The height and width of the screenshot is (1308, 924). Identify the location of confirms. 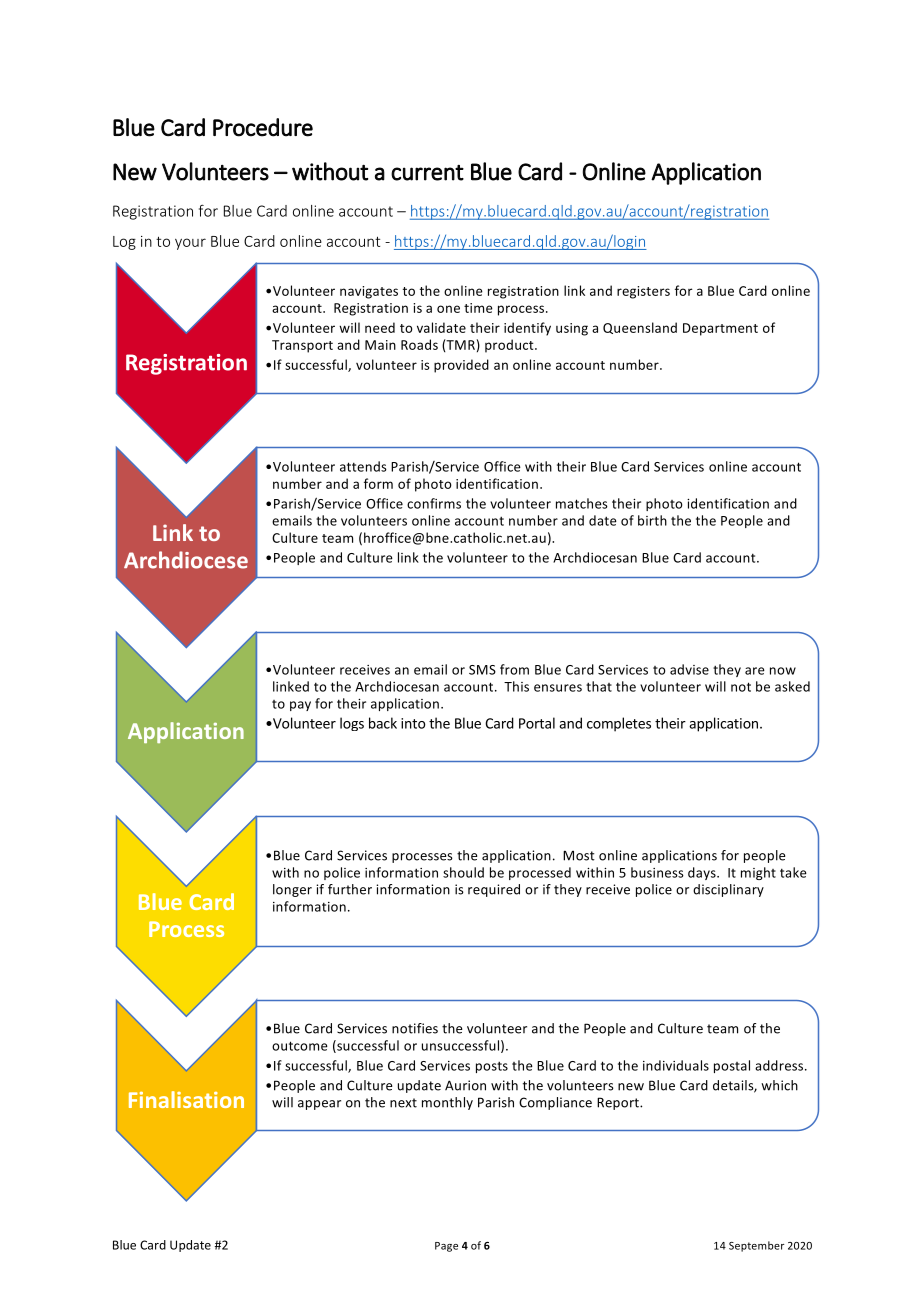
(434, 503).
